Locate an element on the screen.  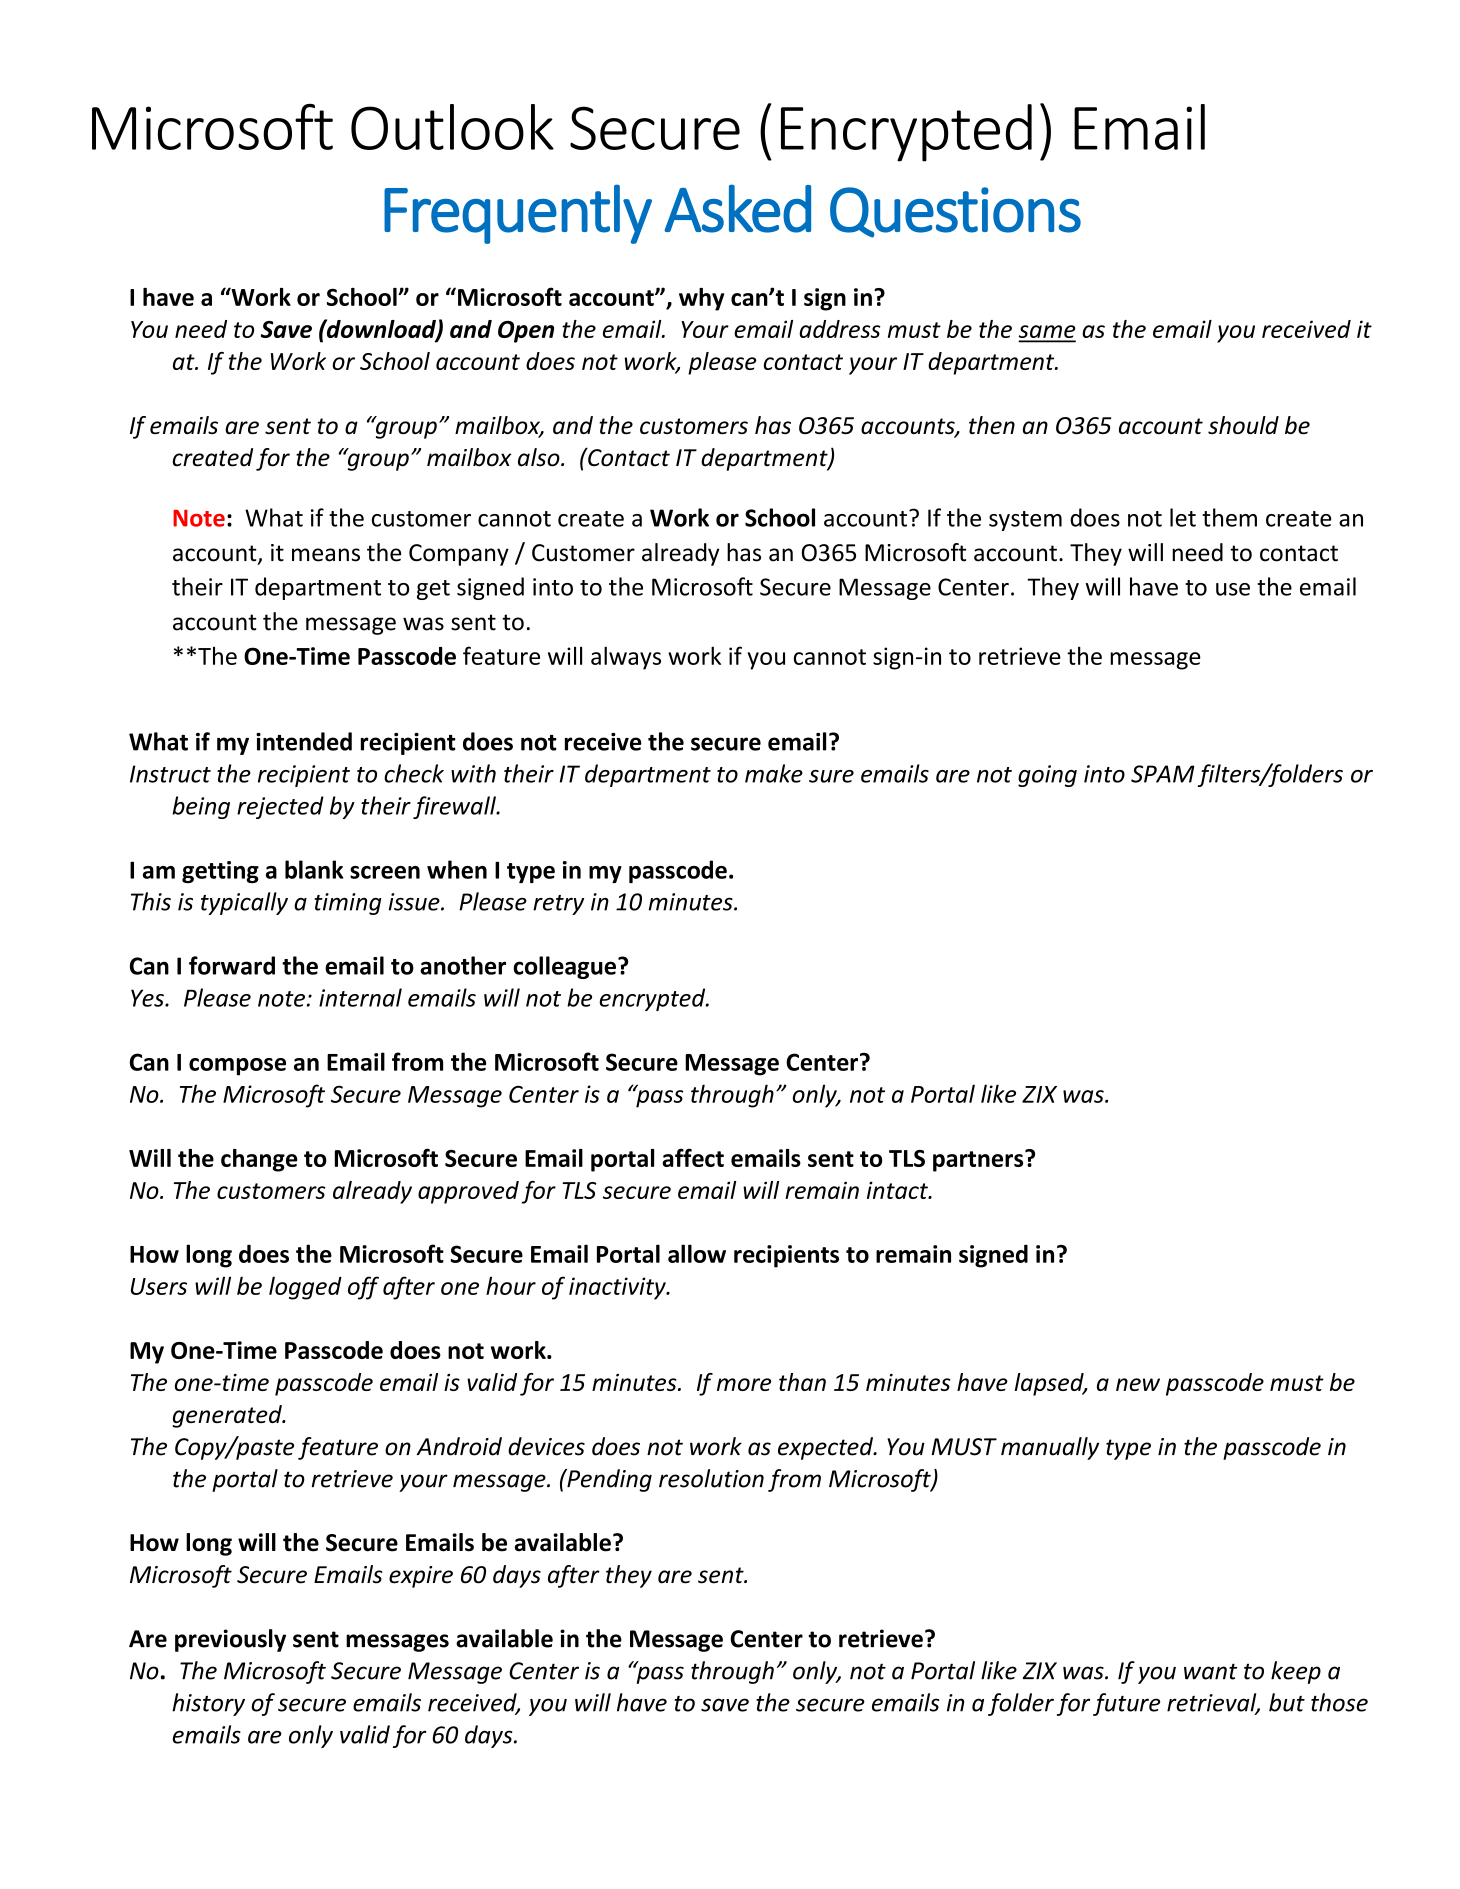
always is located at coordinates (626, 658).
